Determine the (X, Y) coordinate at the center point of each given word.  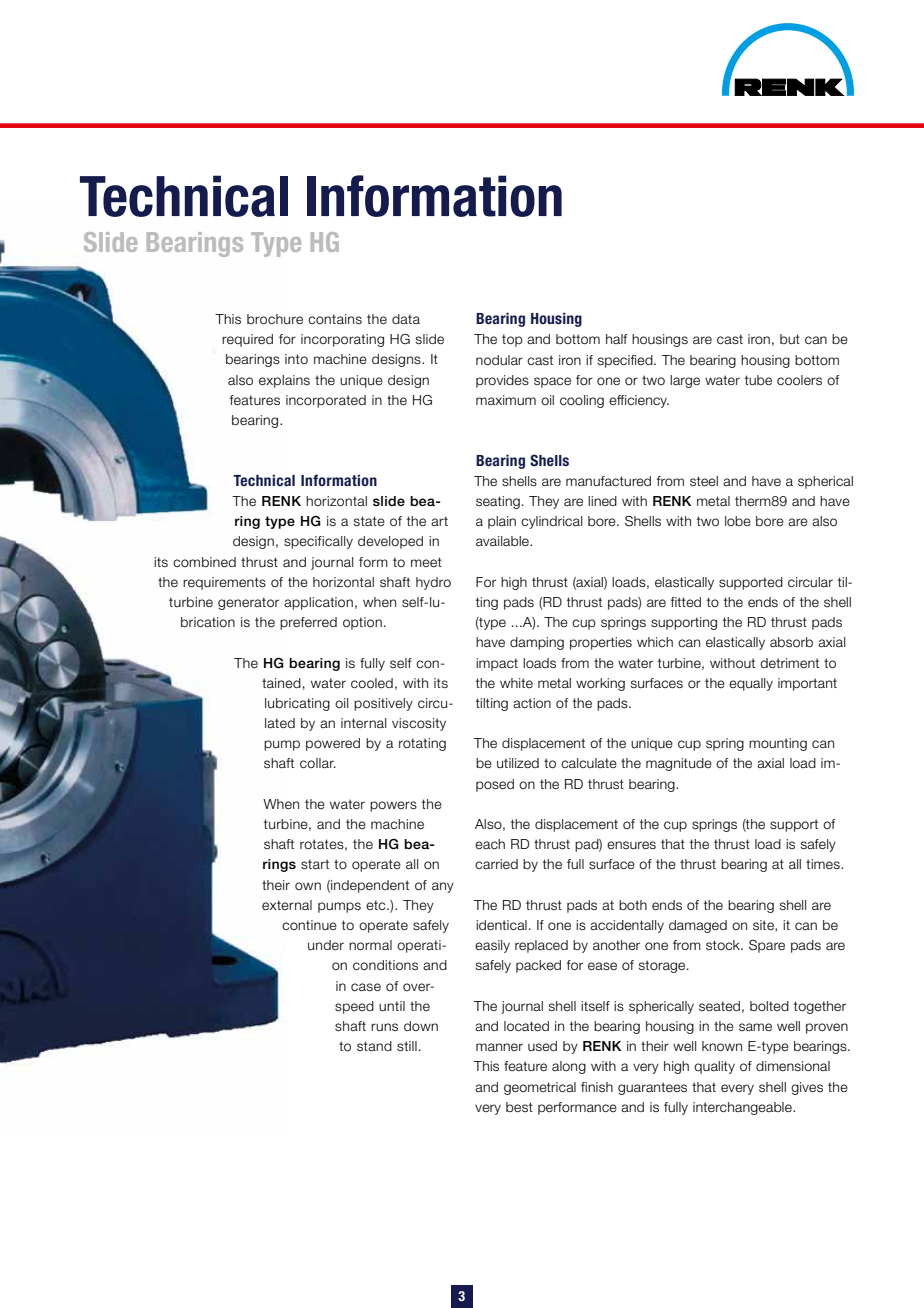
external (287, 905)
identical (501, 925)
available (503, 541)
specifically (318, 542)
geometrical (540, 1088)
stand (374, 1046)
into (296, 359)
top (512, 340)
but (790, 339)
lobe (738, 521)
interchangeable (743, 1108)
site (764, 926)
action (532, 703)
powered (333, 744)
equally (751, 684)
